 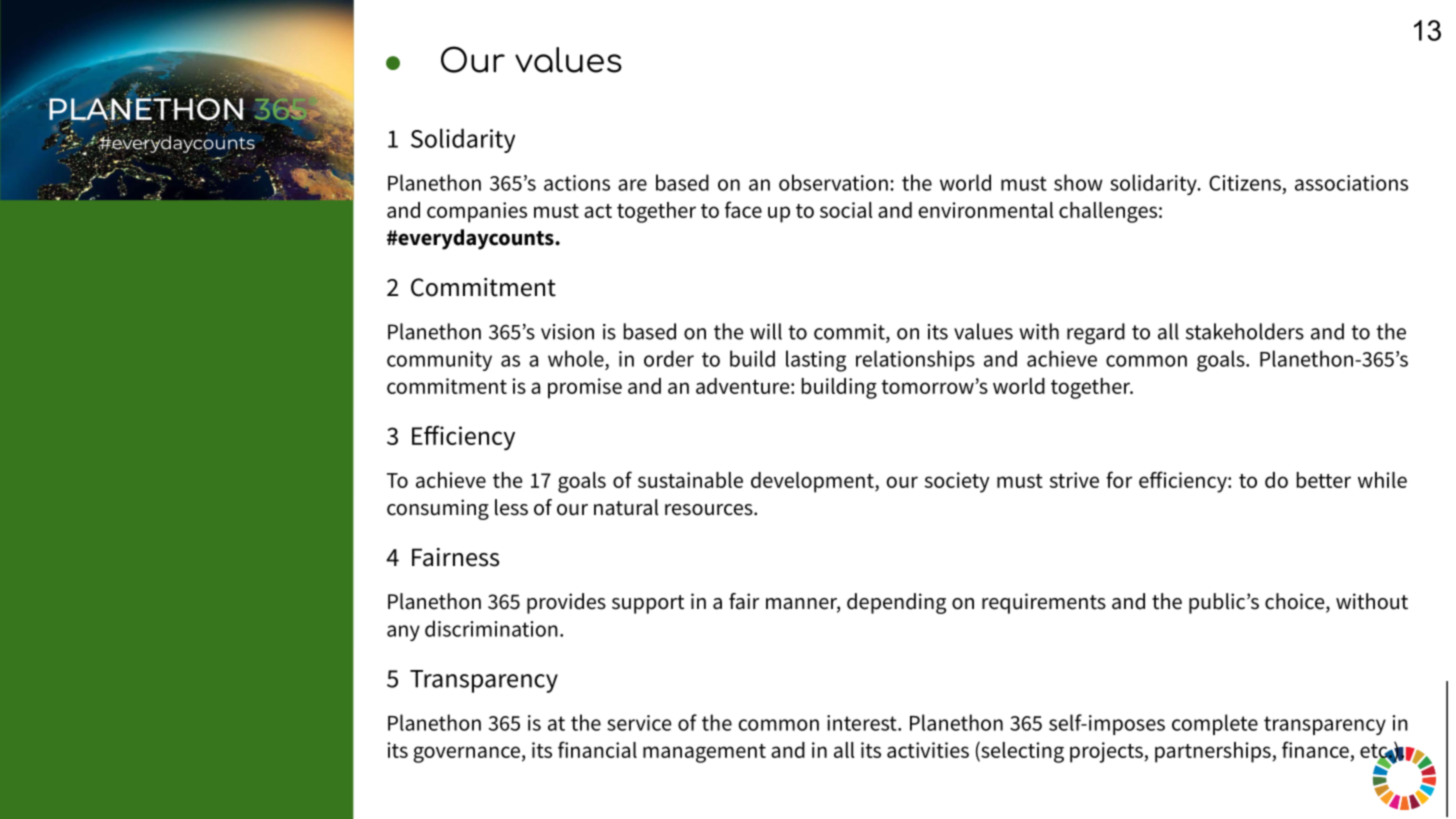 What do you see at coordinates (585, 388) in the page?
I see `promise` at bounding box center [585, 388].
